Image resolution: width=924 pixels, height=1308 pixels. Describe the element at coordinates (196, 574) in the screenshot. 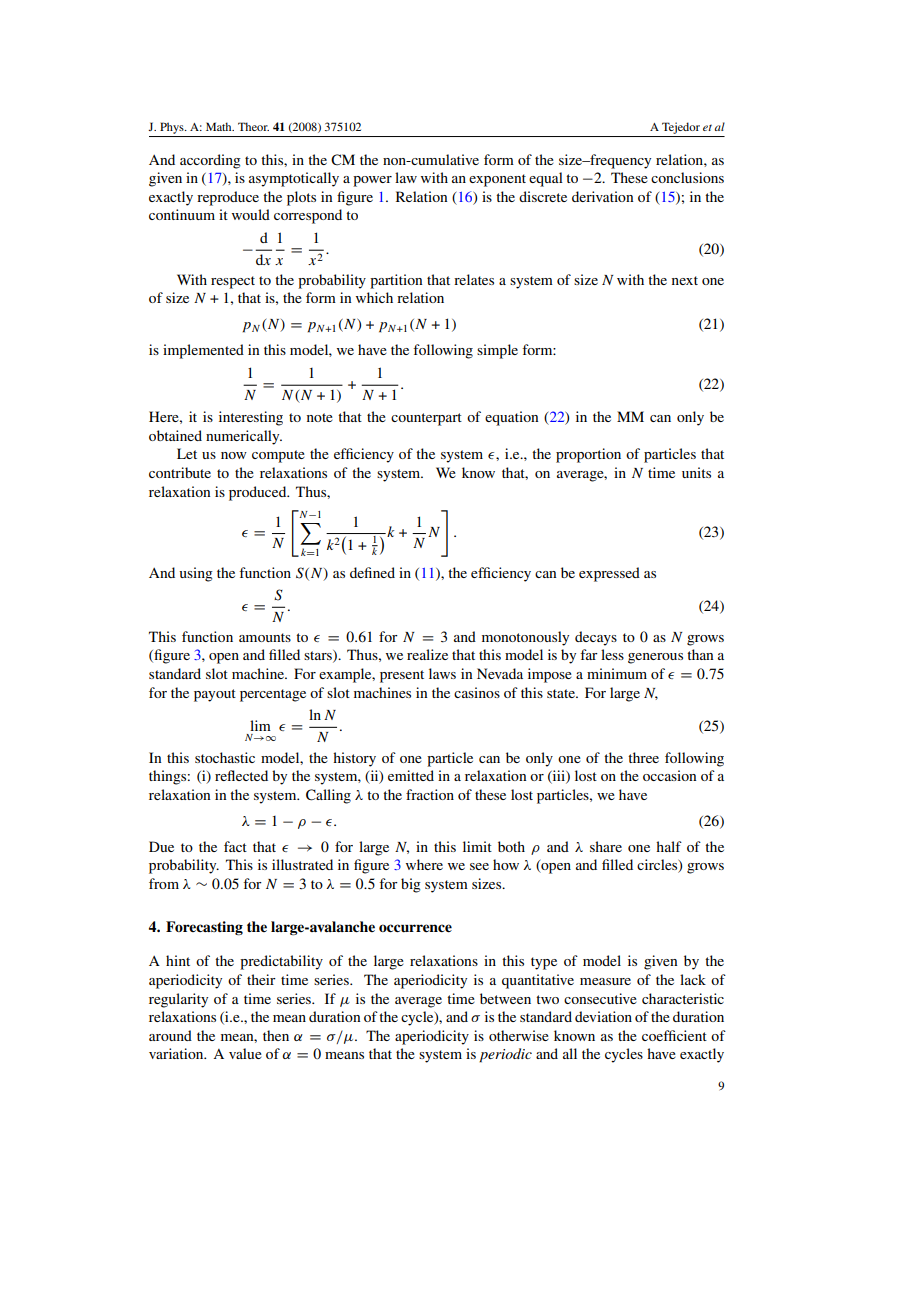

I see `using` at that location.
